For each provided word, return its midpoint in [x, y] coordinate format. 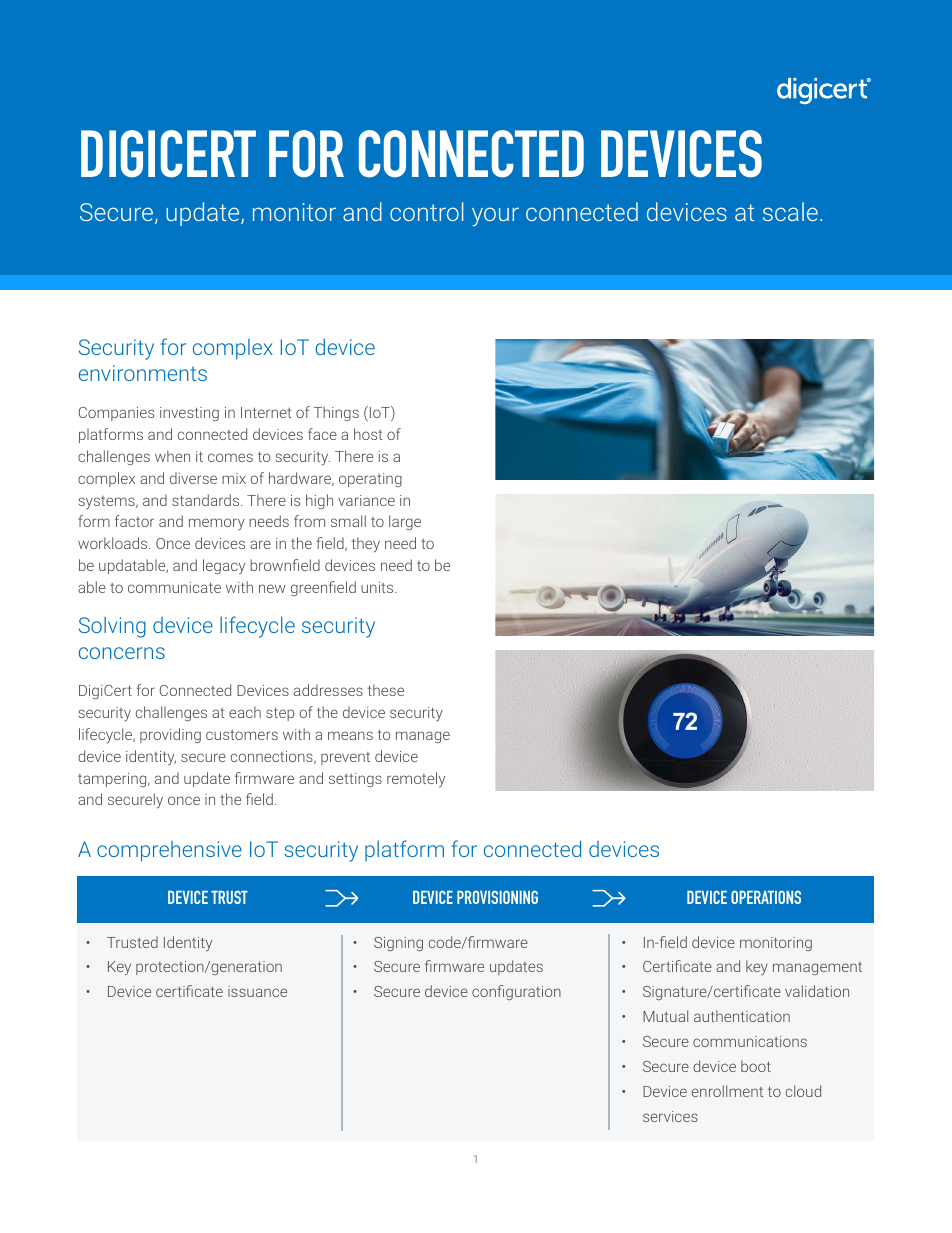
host [368, 434]
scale [790, 211]
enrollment [727, 1091]
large [405, 522]
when [172, 456]
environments [143, 373]
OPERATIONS [766, 897]
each [245, 712]
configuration [516, 992]
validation [817, 991]
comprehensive [169, 851]
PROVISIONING [497, 897]
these [385, 690]
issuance [257, 991]
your [495, 216]
